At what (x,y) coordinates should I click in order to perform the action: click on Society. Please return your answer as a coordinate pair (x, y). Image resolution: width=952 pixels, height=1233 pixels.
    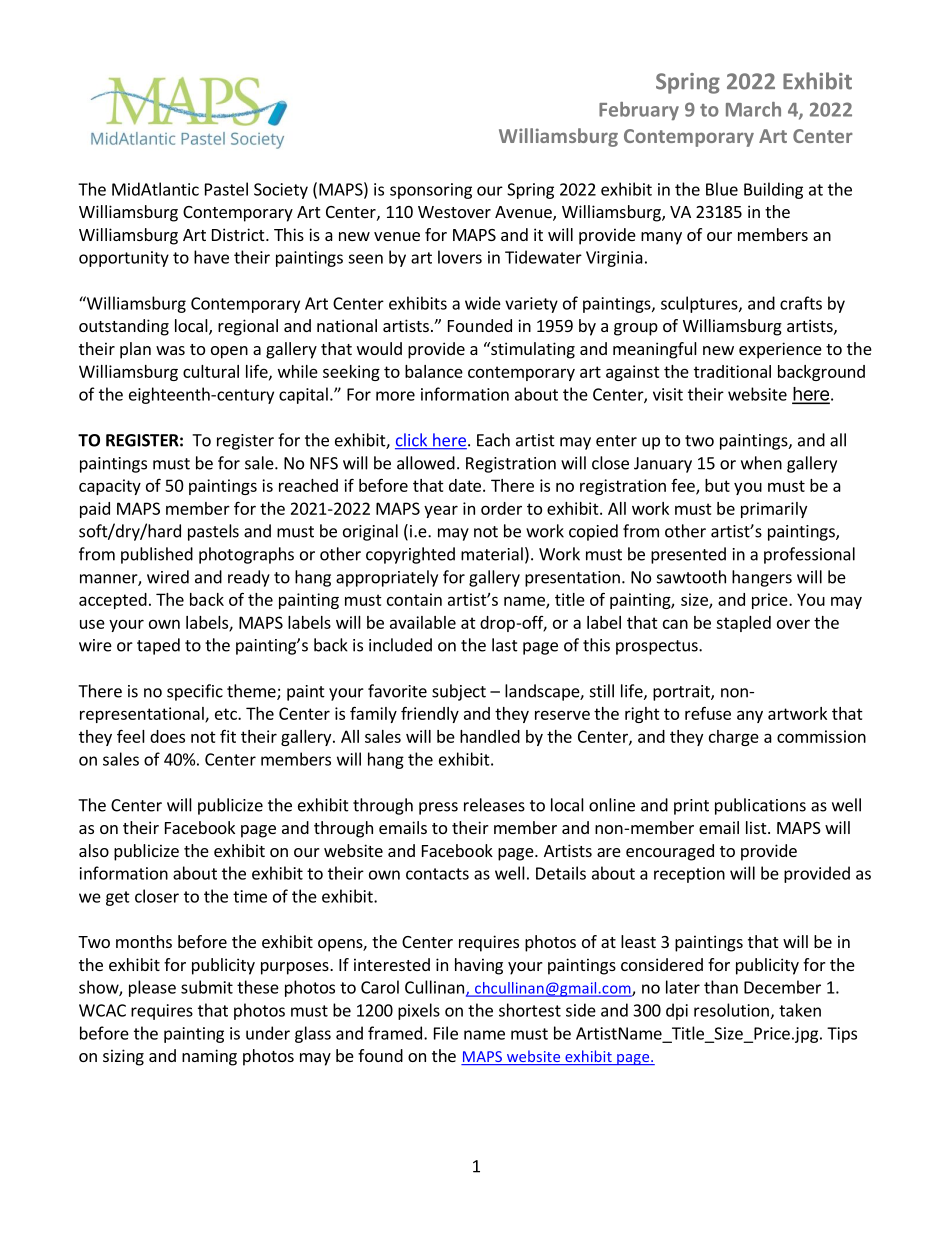
    Looking at the image, I should click on (281, 191).
